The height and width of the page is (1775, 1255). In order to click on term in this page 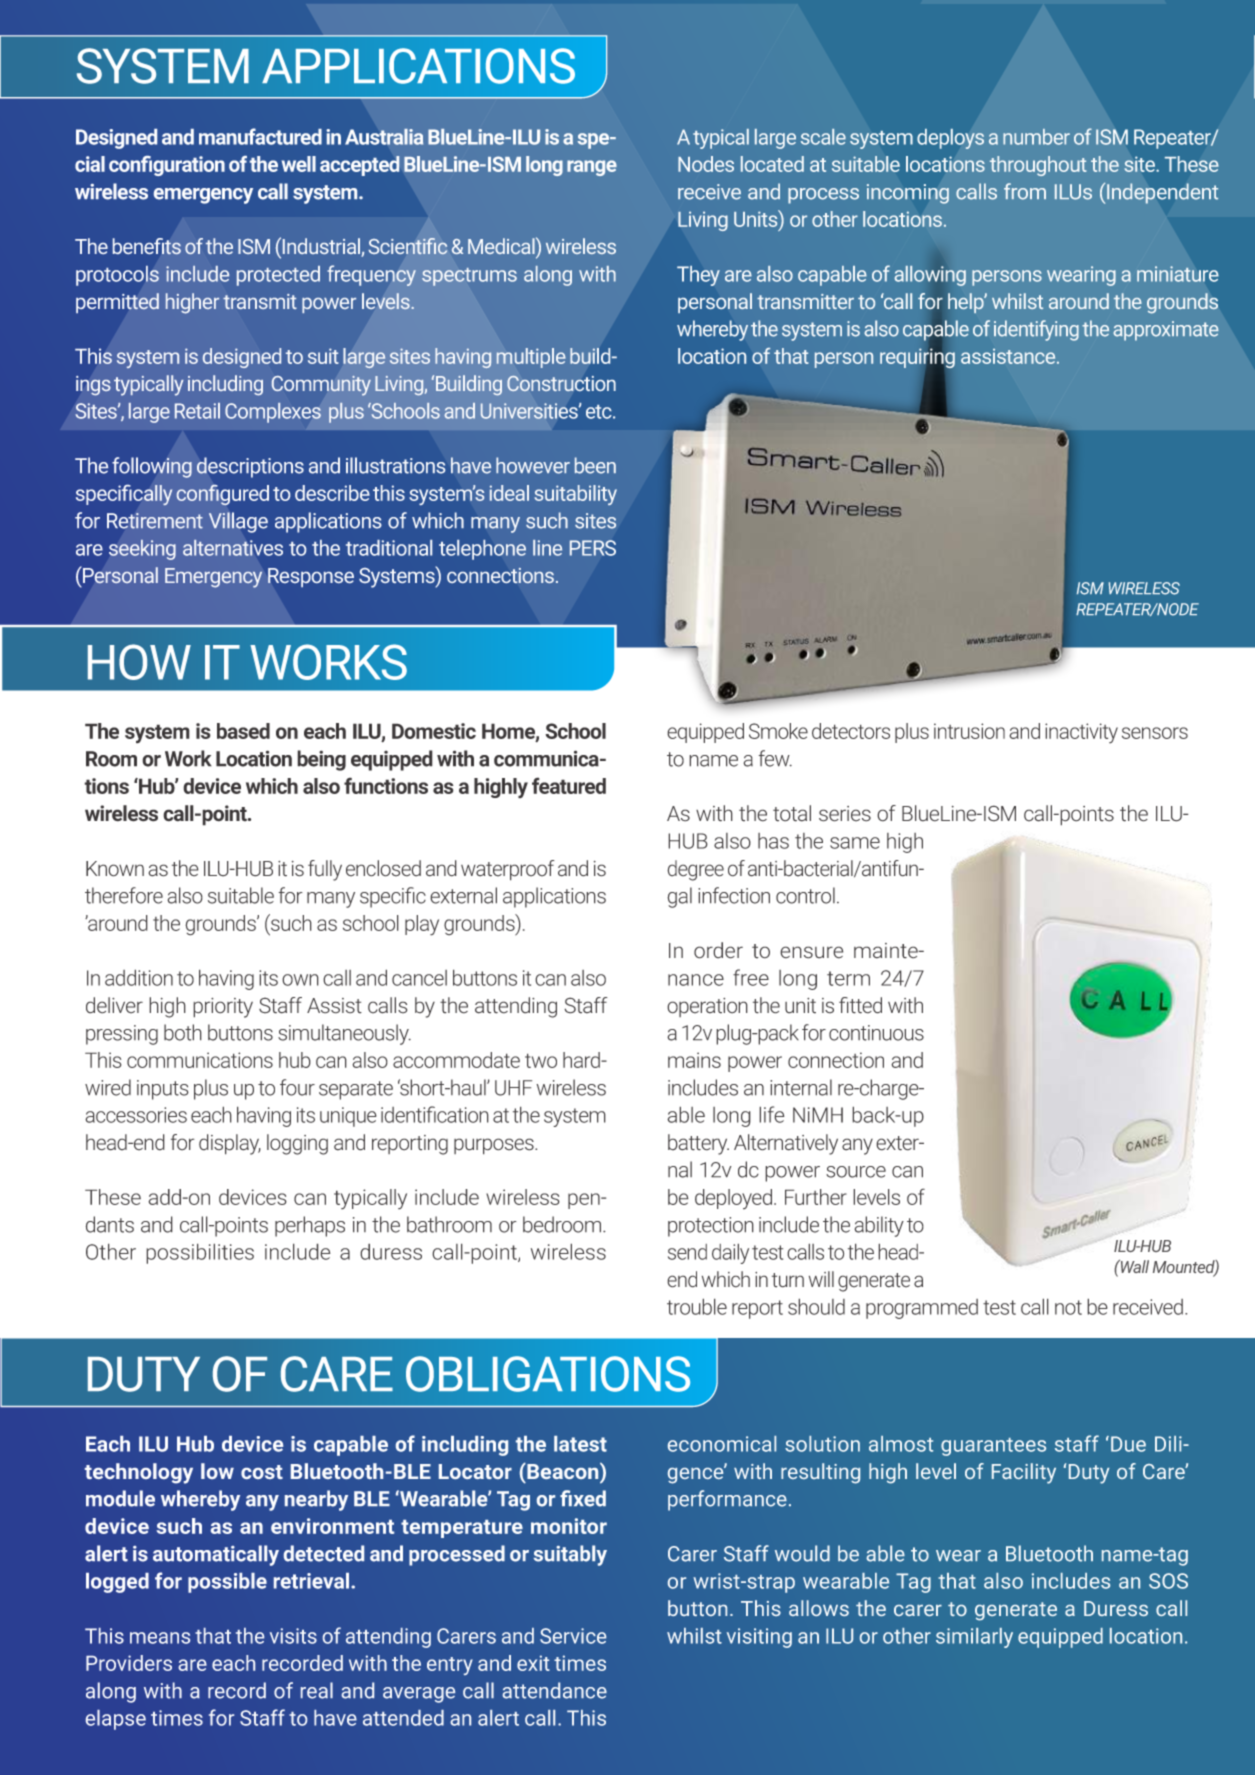, I will do `click(848, 978)`.
